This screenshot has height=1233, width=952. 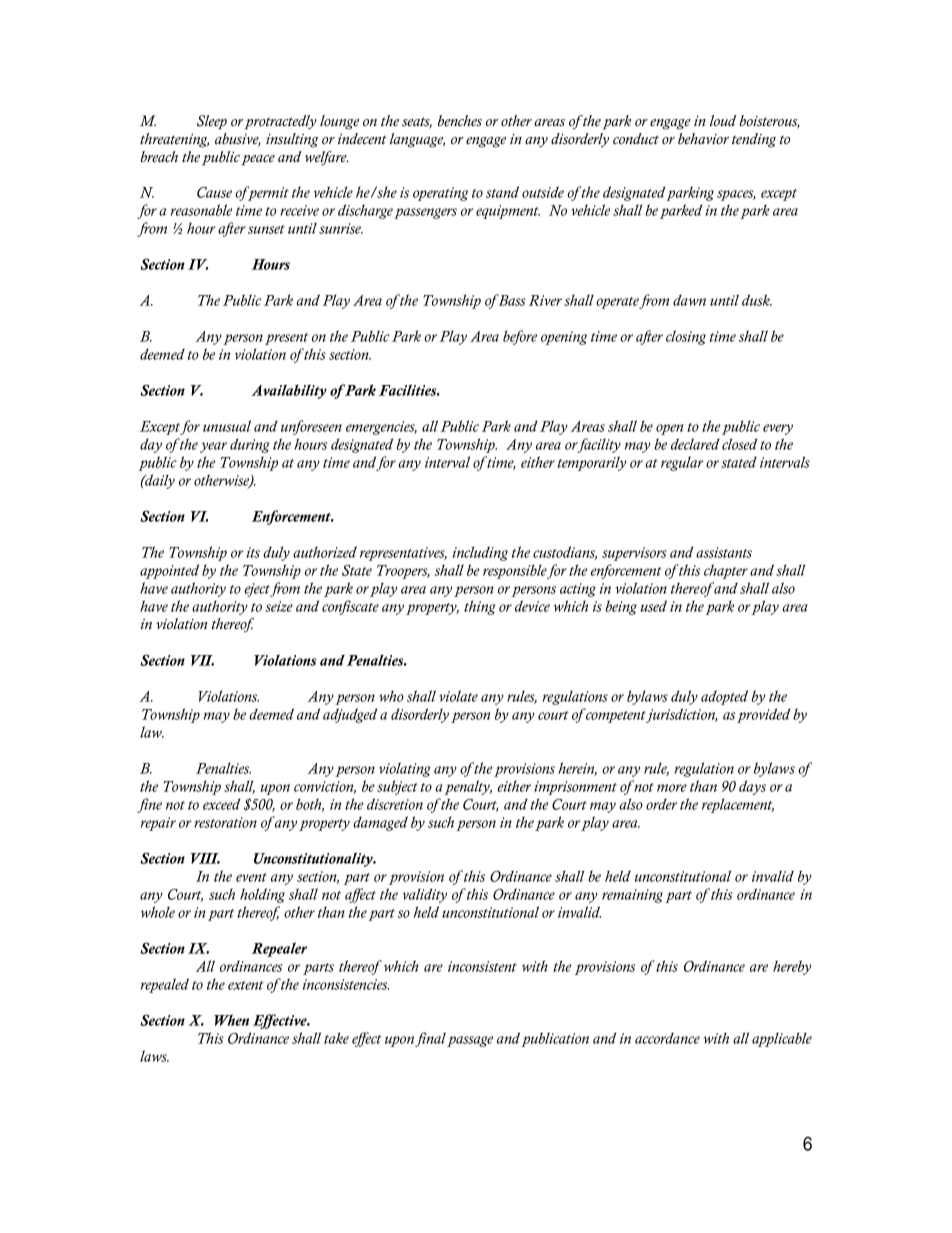 I want to click on behavior, so click(x=703, y=138).
